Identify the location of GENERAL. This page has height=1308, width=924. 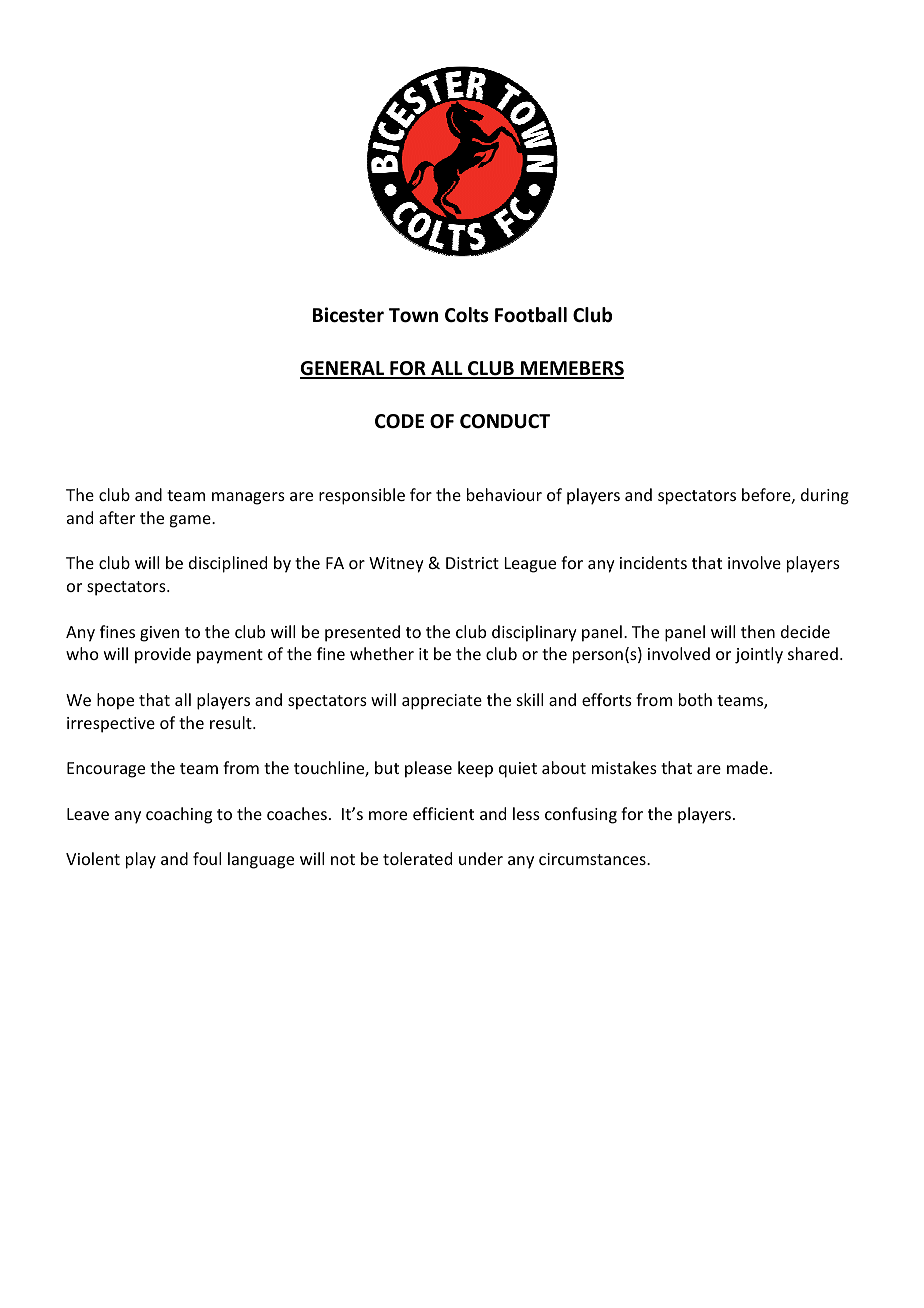
(343, 369).
